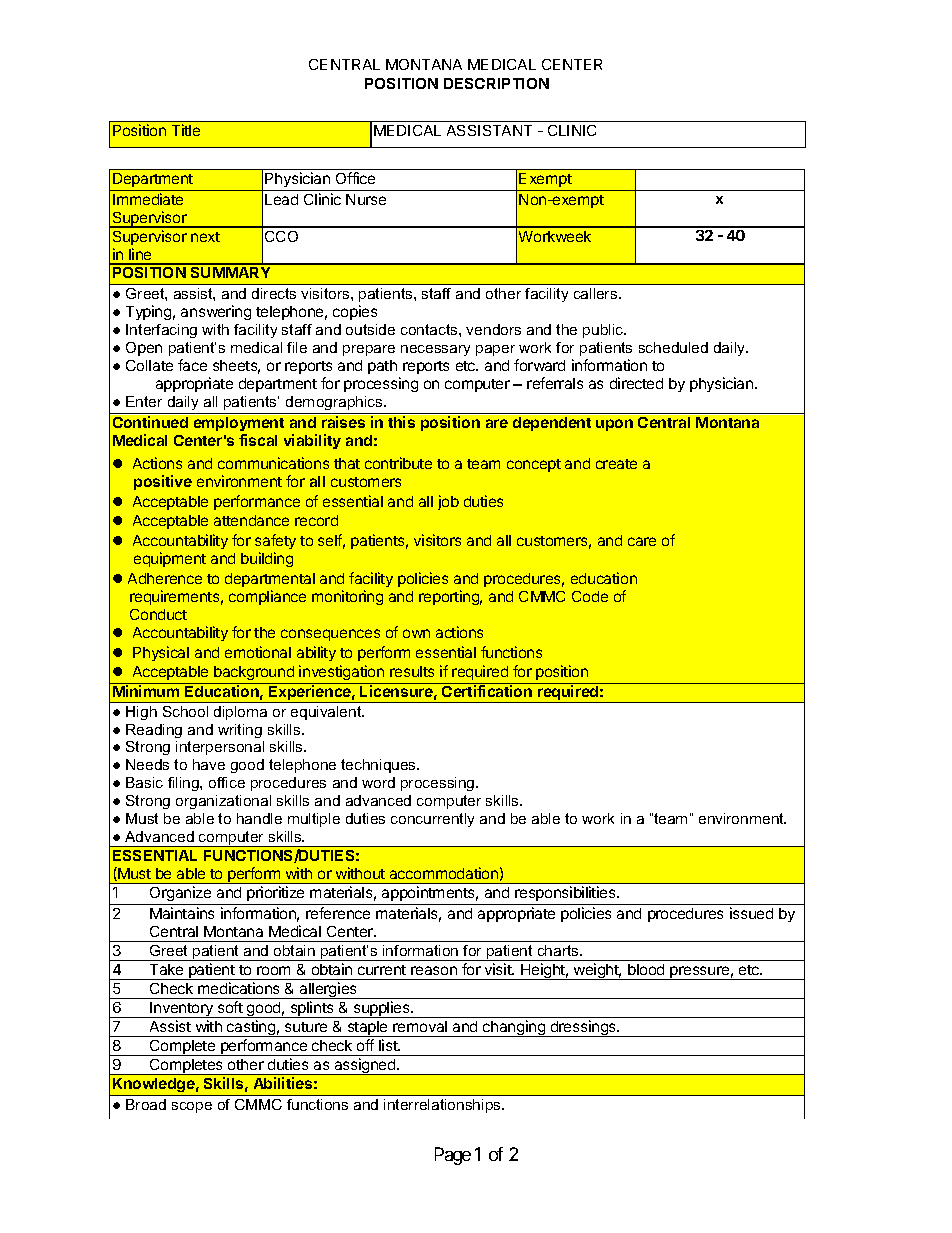 This screenshot has height=1233, width=952. Describe the element at coordinates (192, 1107) in the screenshot. I see `scope` at that location.
